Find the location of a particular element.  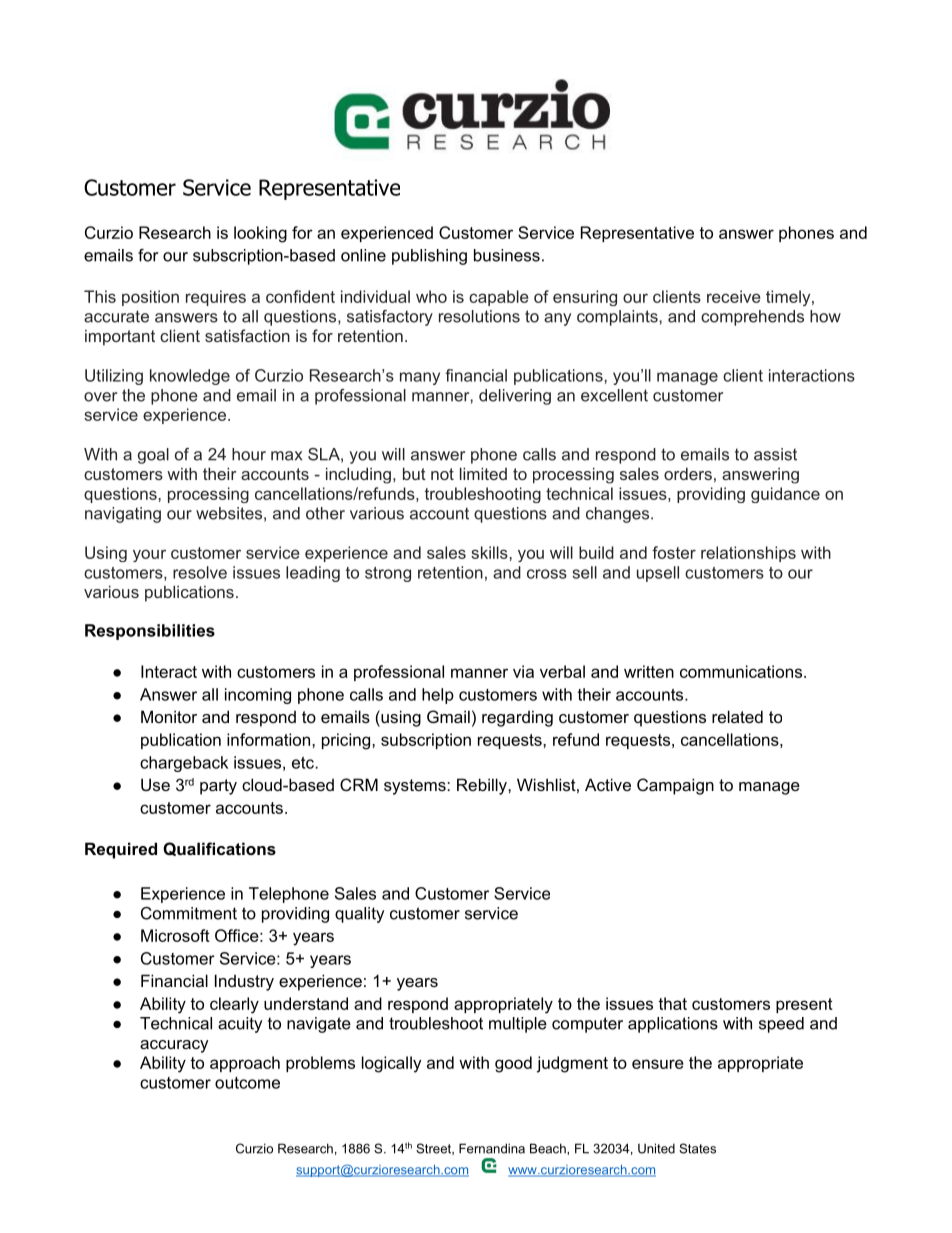

receive is located at coordinates (734, 296).
